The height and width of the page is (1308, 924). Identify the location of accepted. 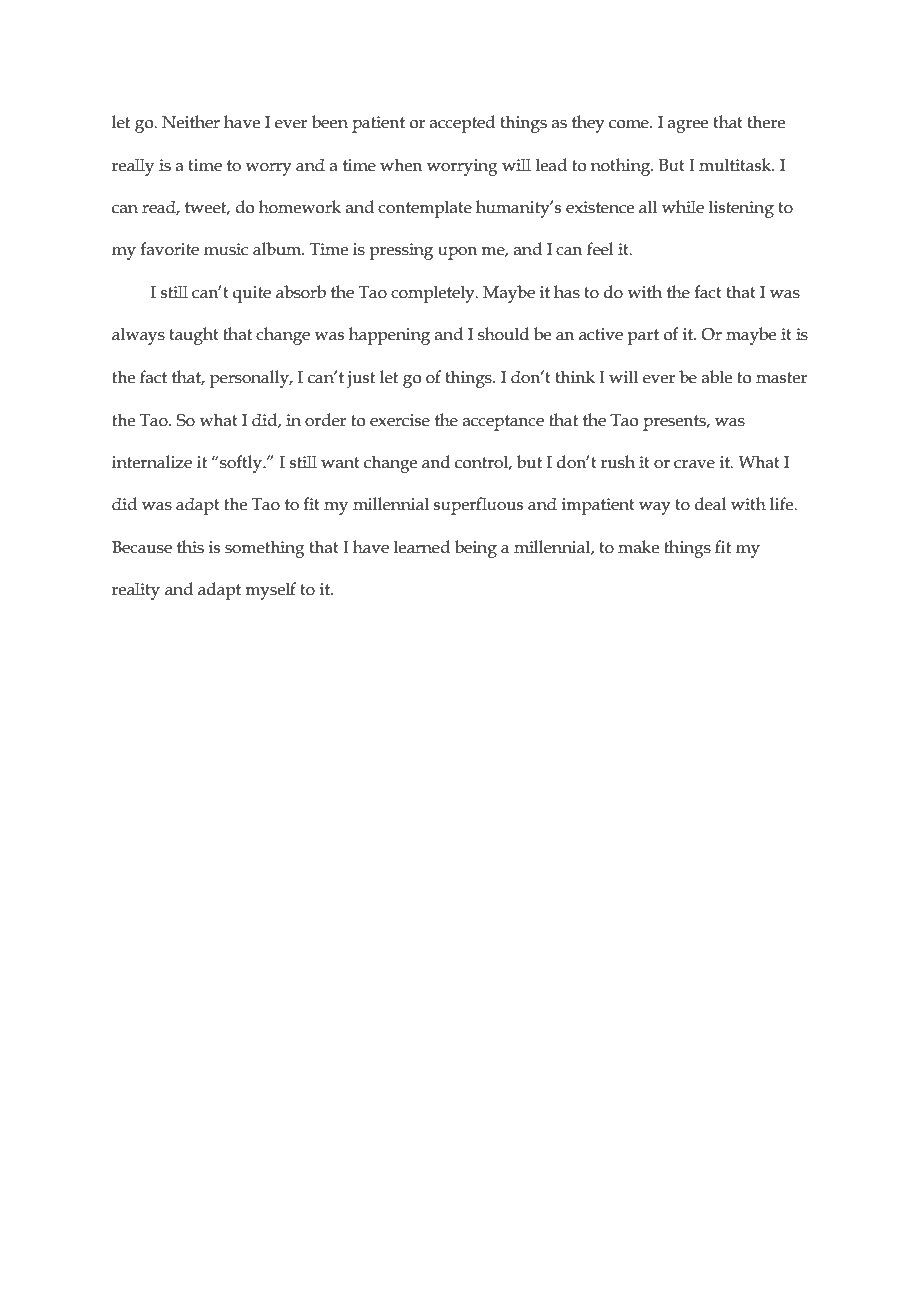
(462, 124).
